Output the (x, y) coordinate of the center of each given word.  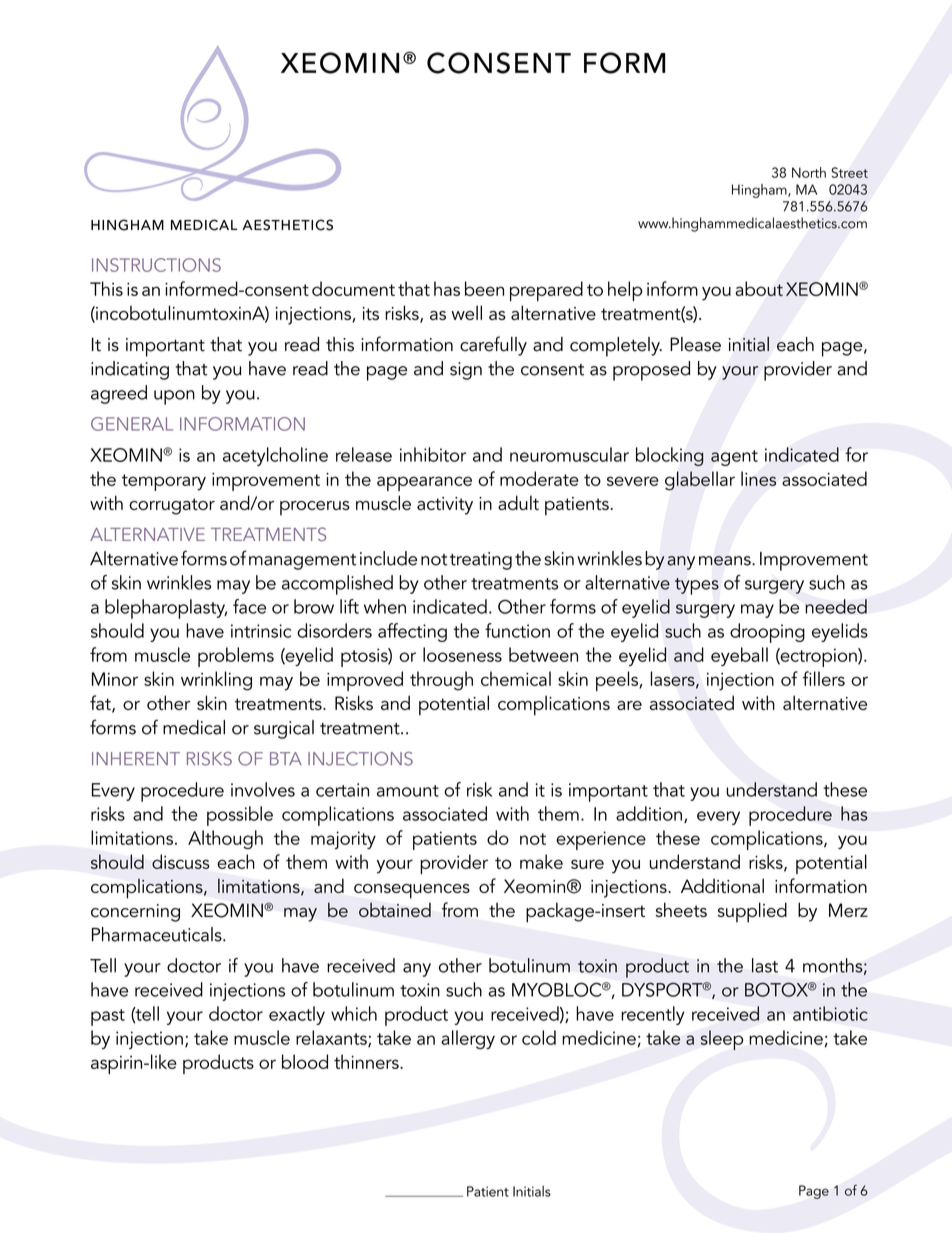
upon (174, 397)
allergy (468, 1039)
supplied (752, 912)
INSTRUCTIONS (156, 265)
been (484, 288)
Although (225, 839)
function (517, 630)
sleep (722, 1040)
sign (466, 371)
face (249, 606)
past (108, 1017)
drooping (767, 633)
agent (734, 458)
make (541, 861)
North (809, 172)
